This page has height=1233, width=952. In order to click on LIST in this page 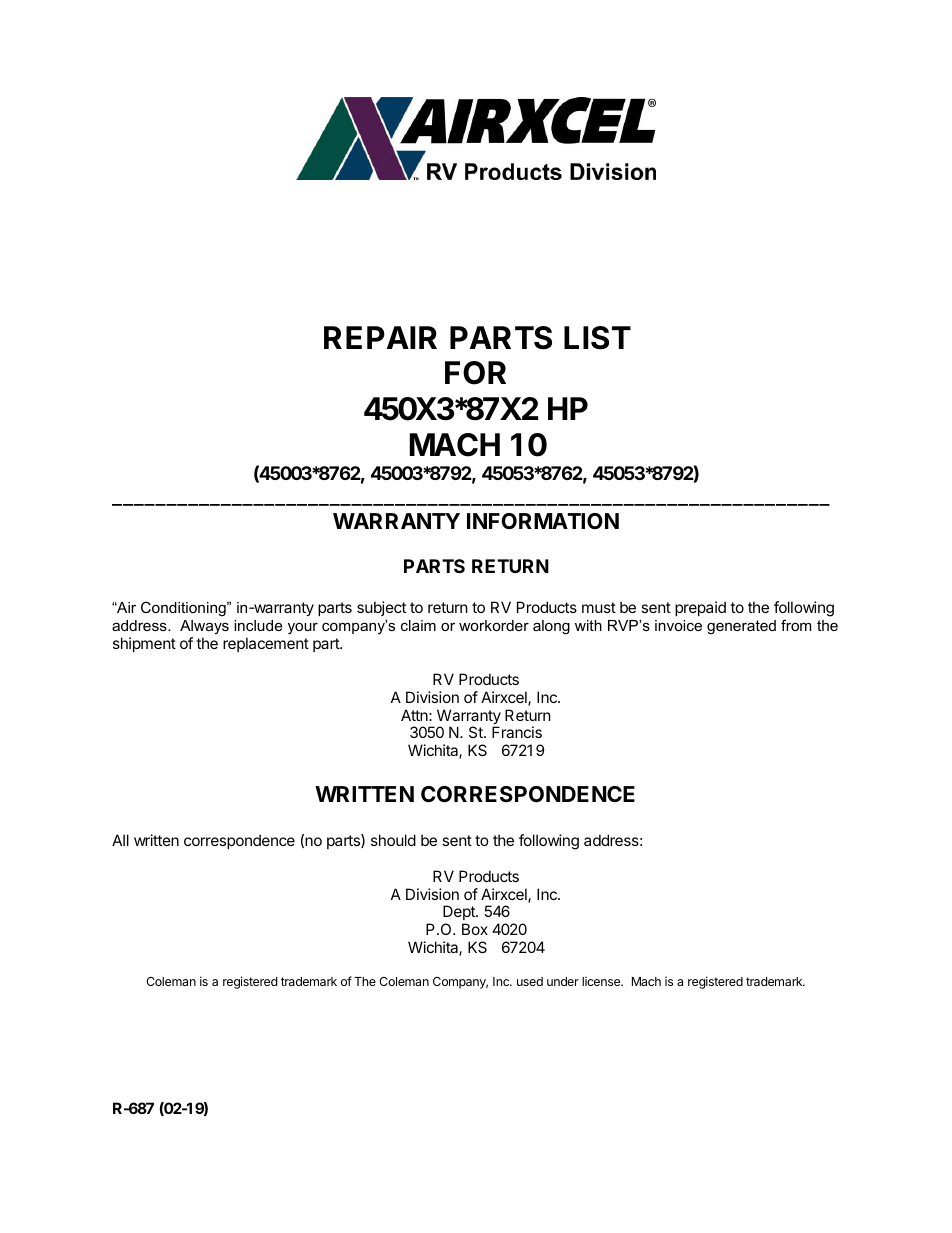, I will do `click(597, 338)`.
